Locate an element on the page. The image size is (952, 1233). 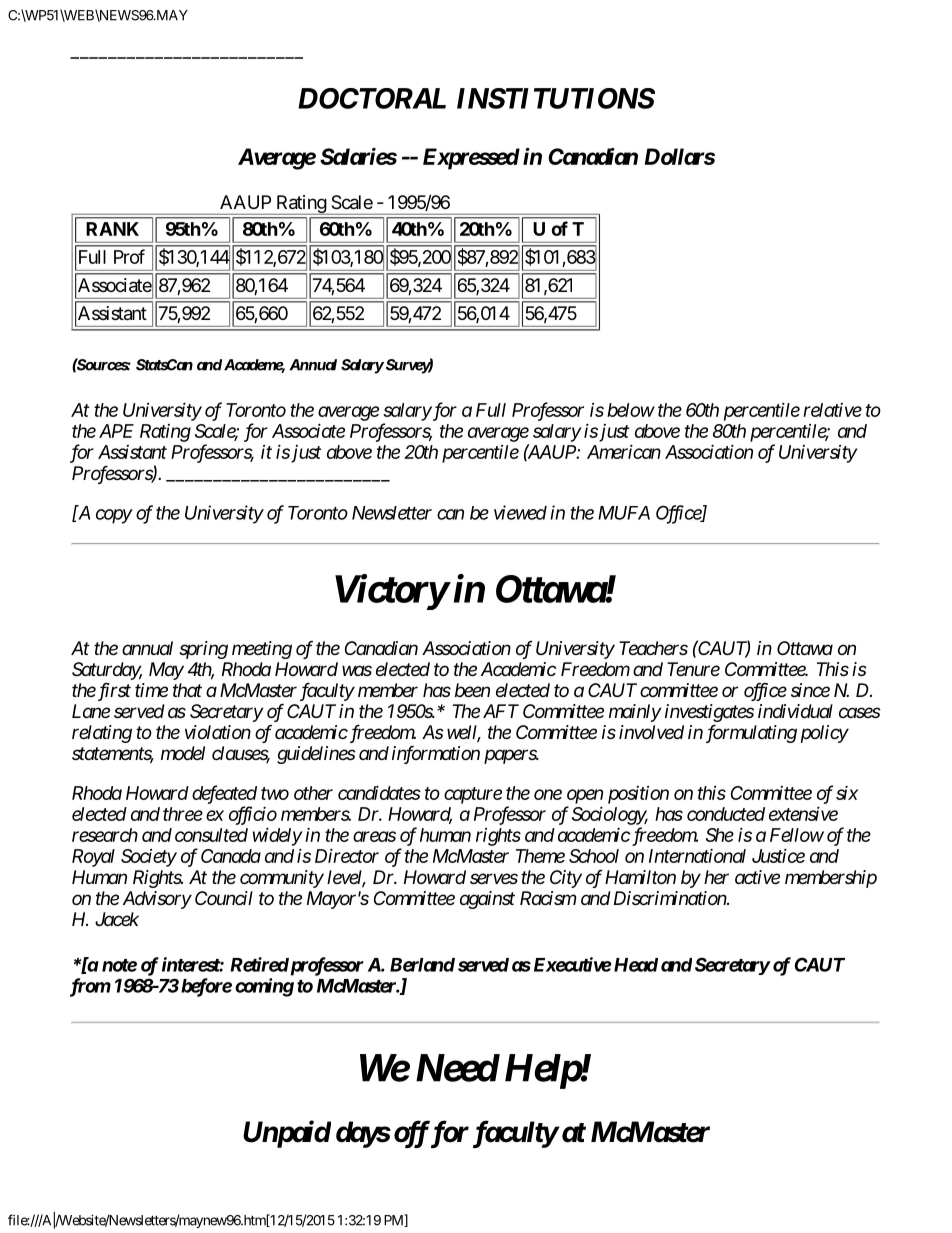
DOCTORAL is located at coordinates (372, 98).
